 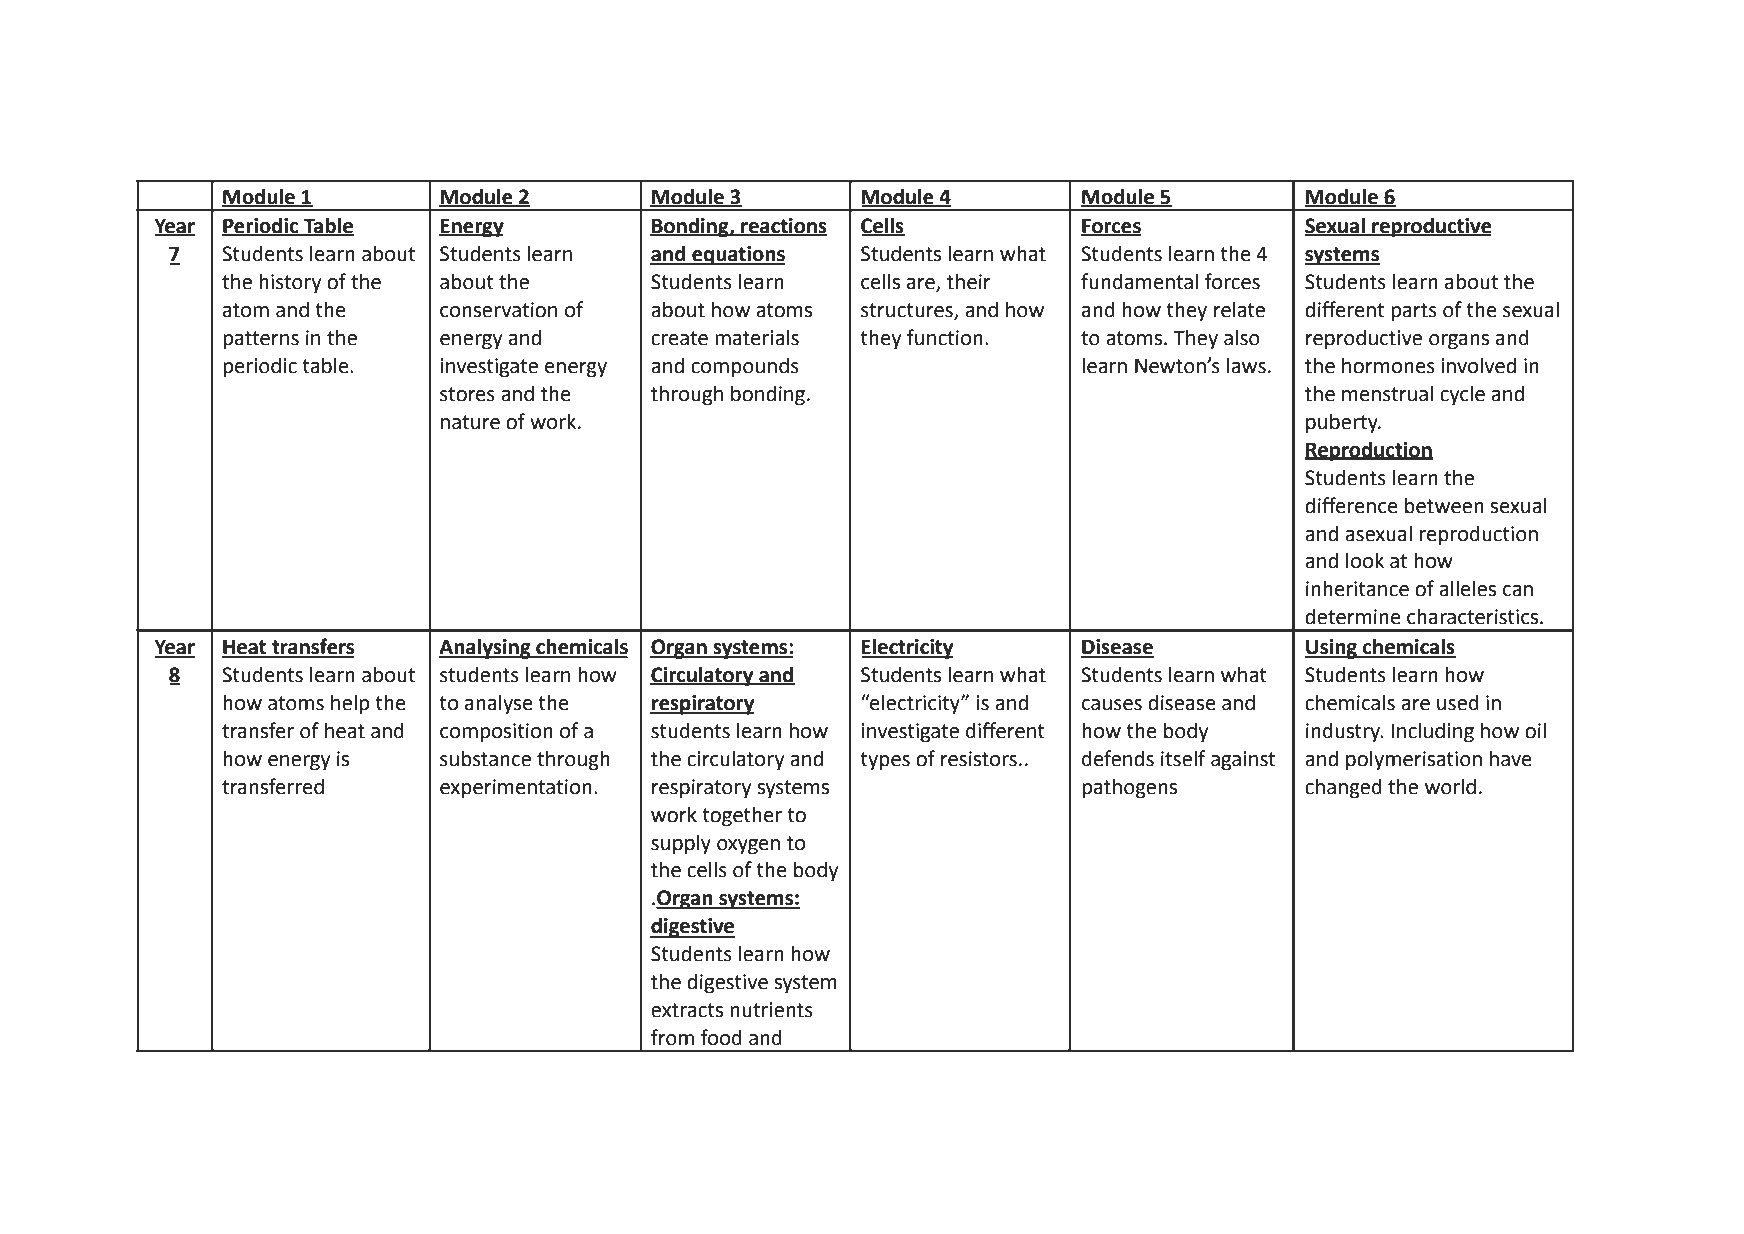 I want to click on nature, so click(x=470, y=422).
